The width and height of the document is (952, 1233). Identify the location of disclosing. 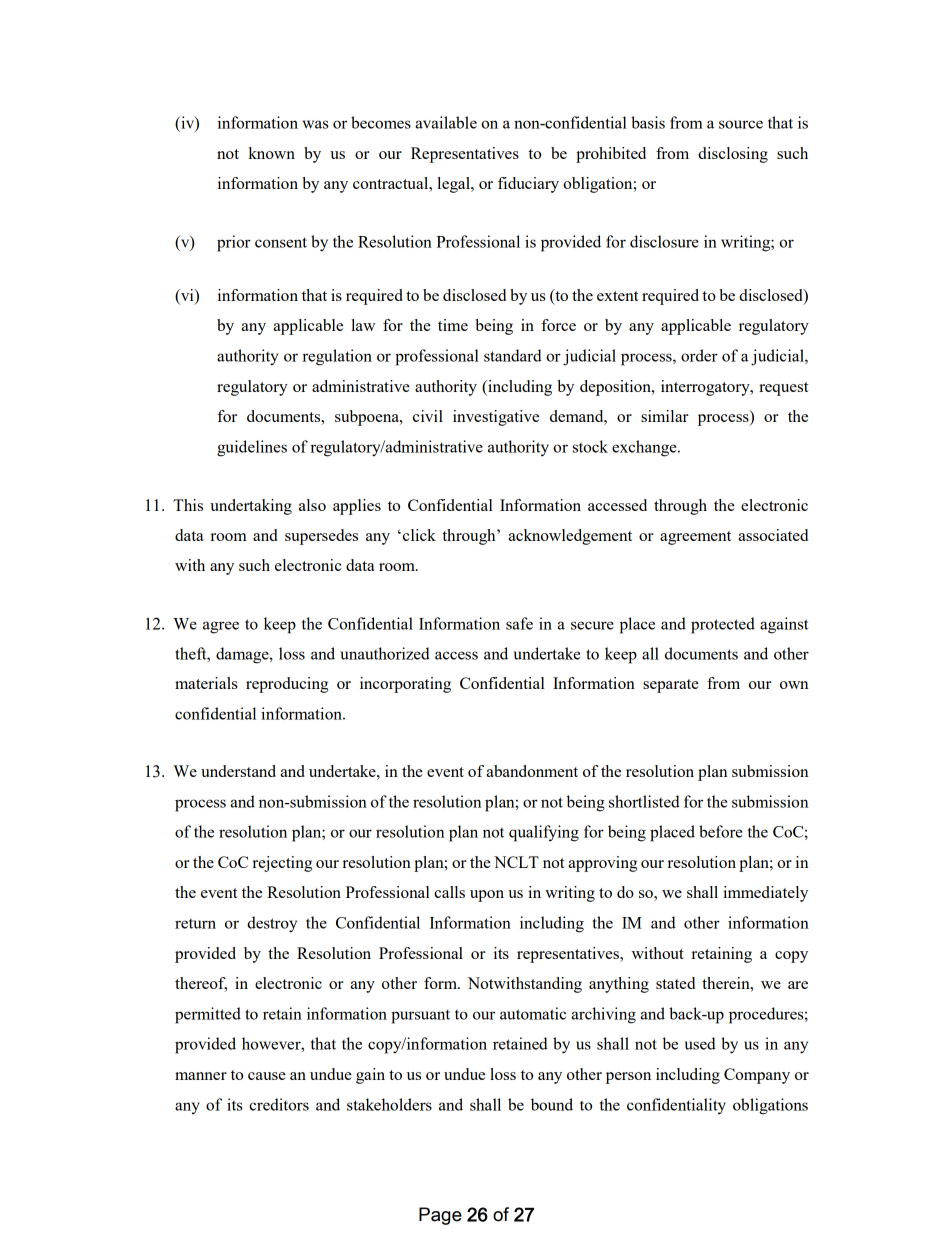
(733, 155).
